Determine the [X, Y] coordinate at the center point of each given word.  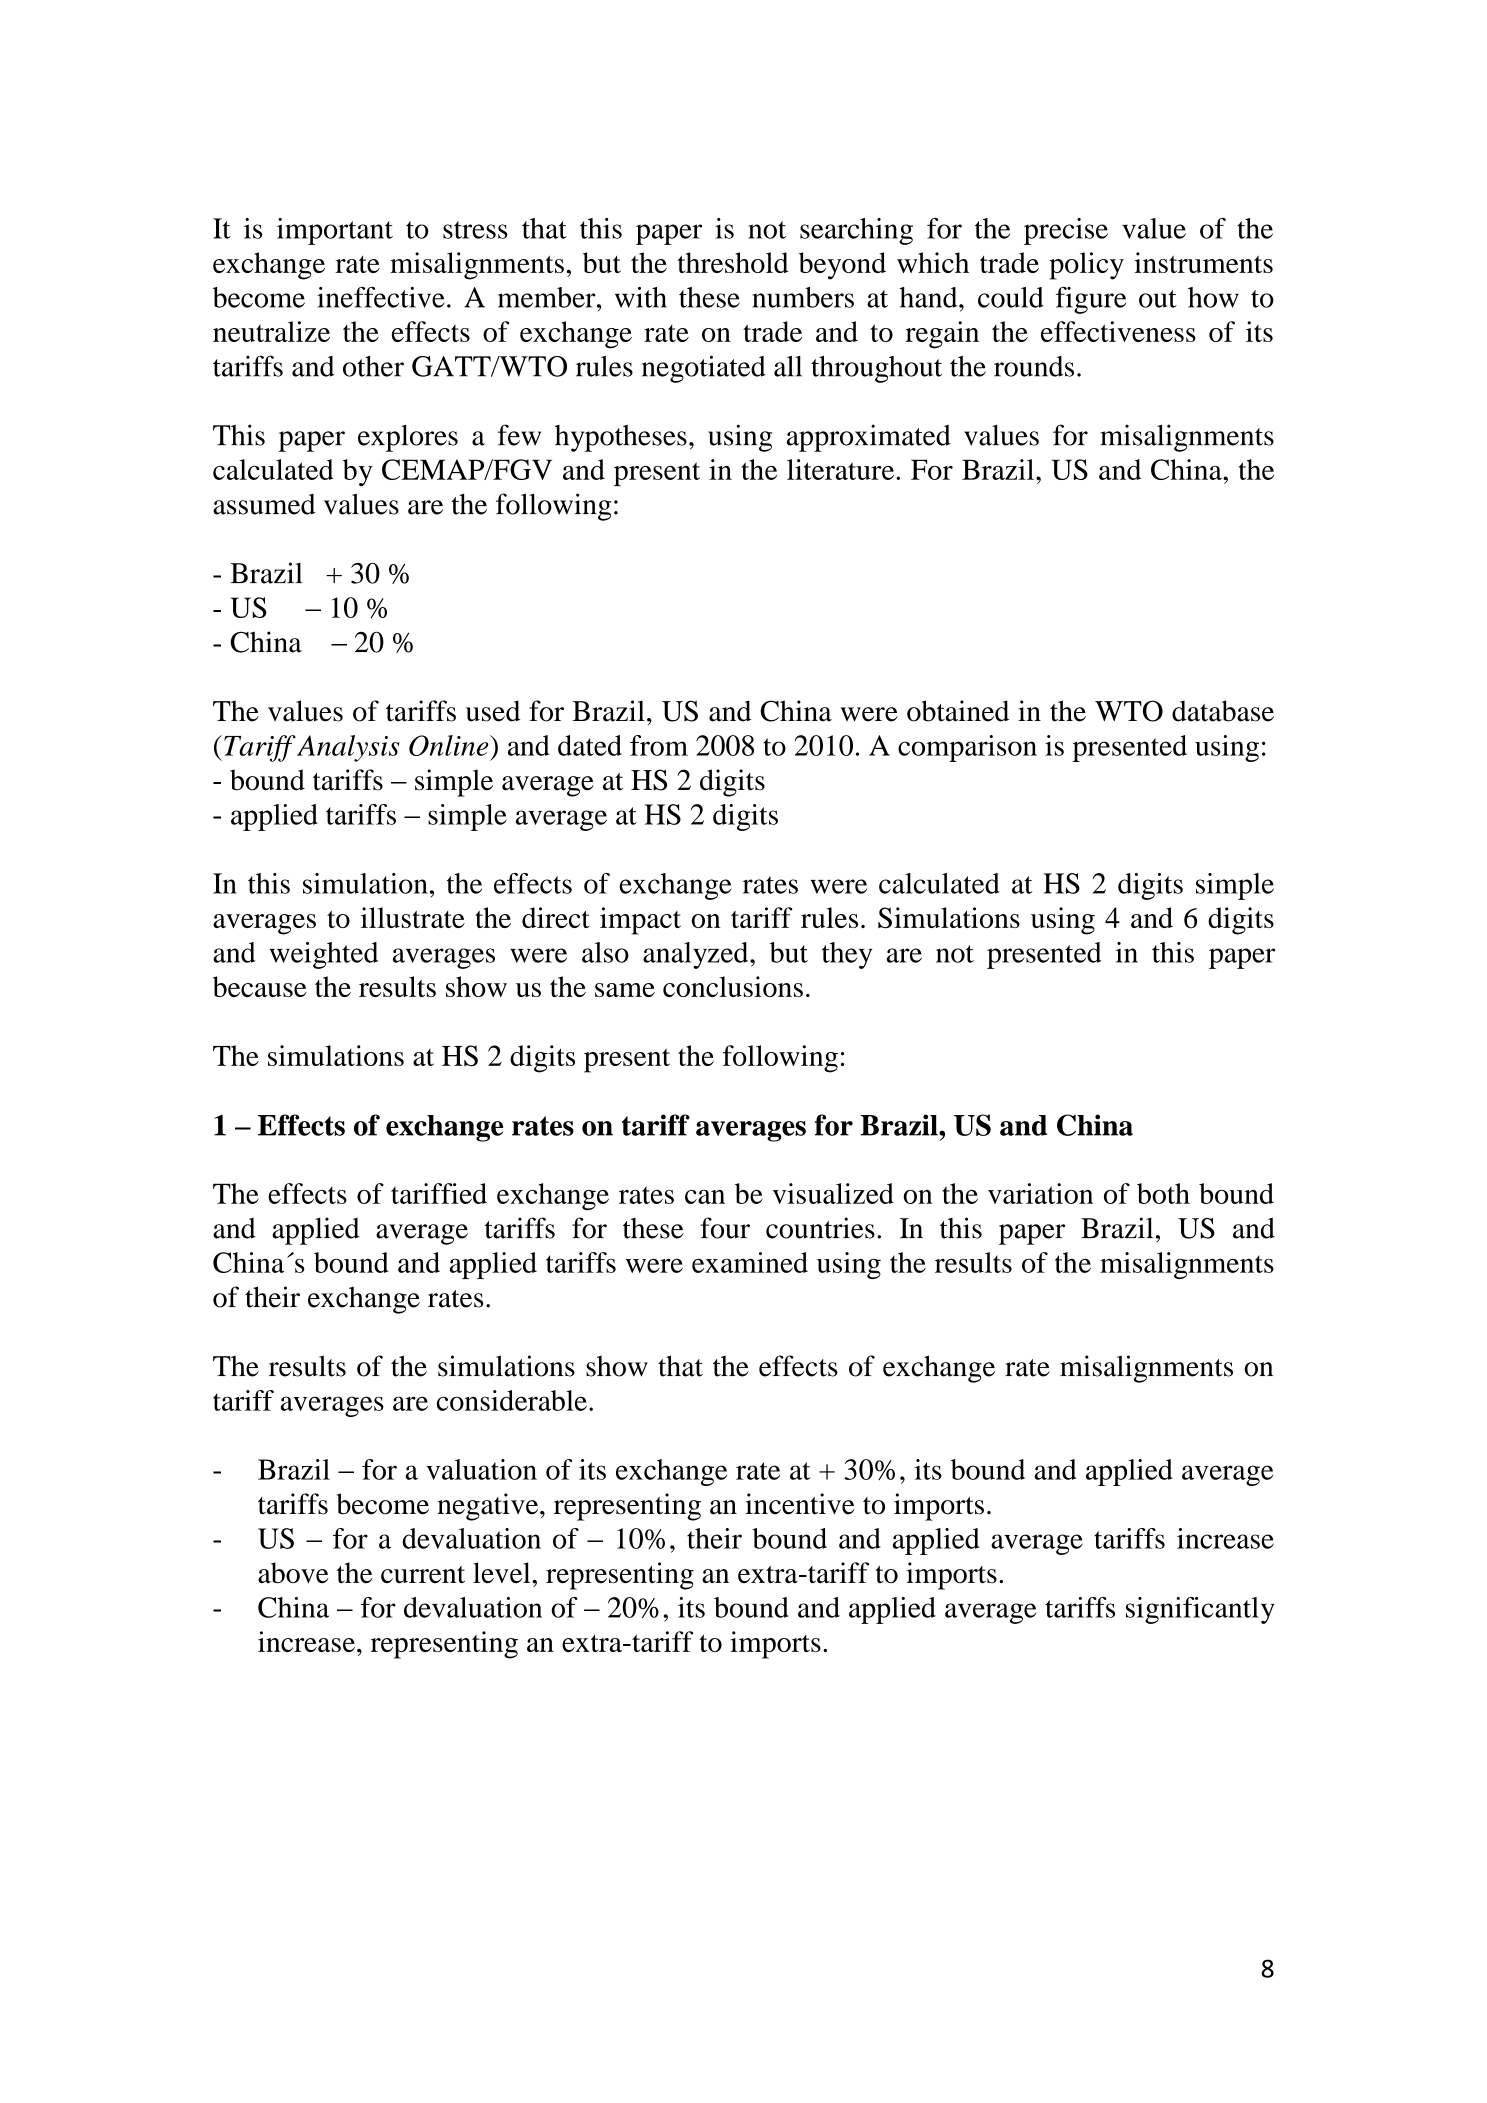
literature [842, 469]
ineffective [381, 297]
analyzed [697, 955]
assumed [264, 504]
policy [1086, 266]
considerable [512, 1400]
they [847, 955]
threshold [733, 262]
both [1163, 1193]
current [423, 1574]
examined [750, 1262]
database [1223, 711]
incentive [800, 1504]
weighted [324, 955]
